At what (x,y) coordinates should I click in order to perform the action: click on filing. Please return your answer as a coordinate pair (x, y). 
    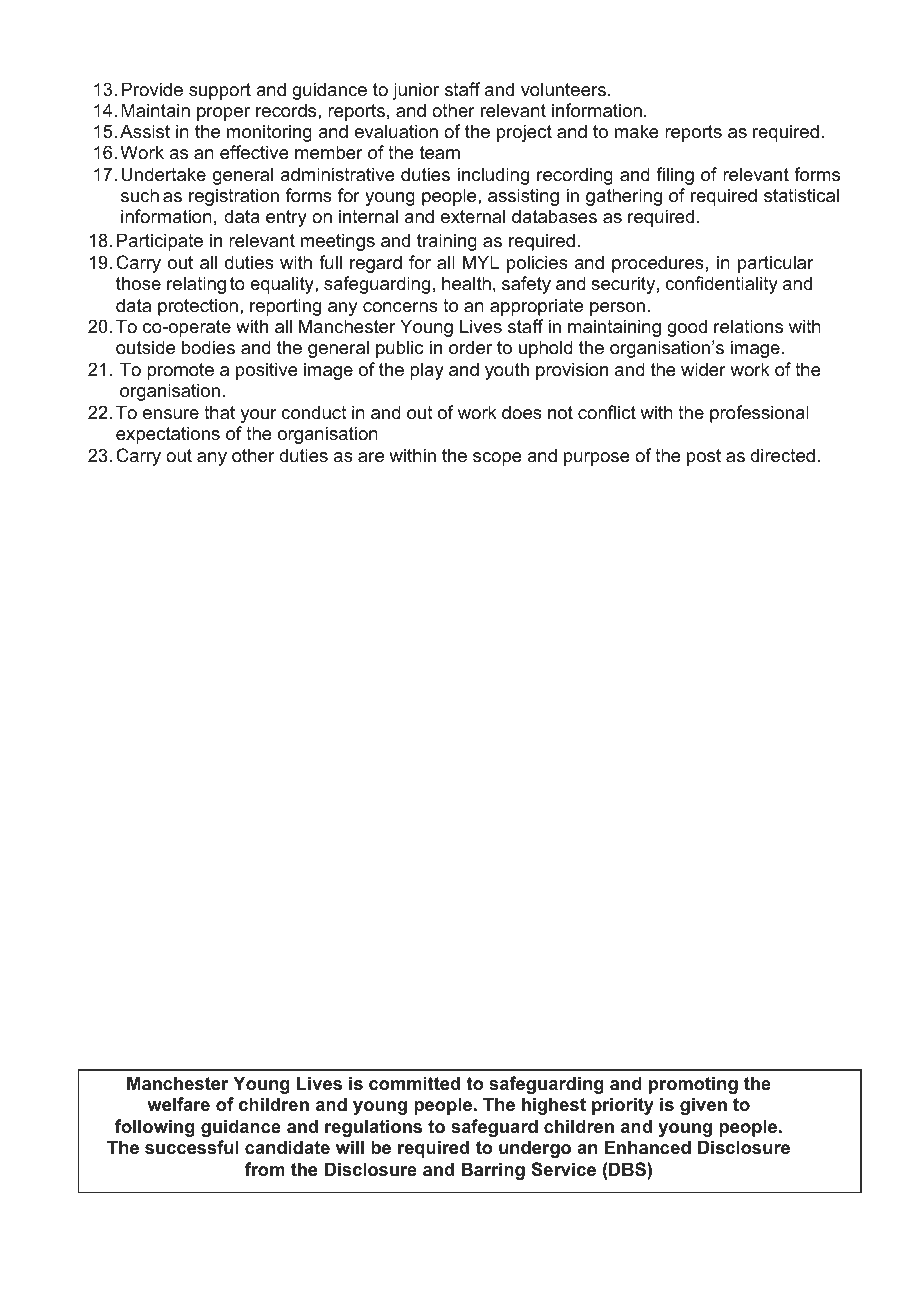
    Looking at the image, I should click on (675, 176).
